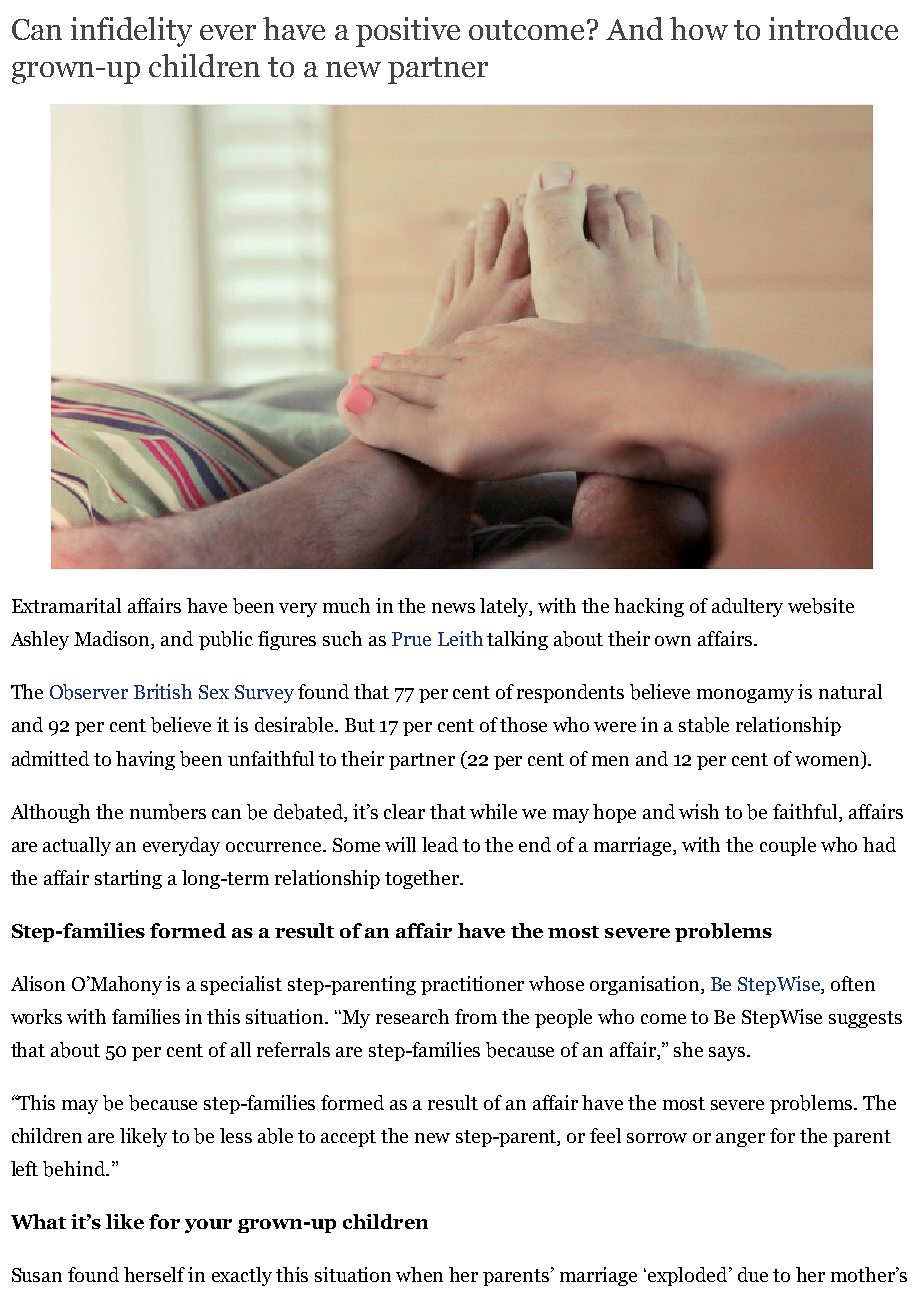 Image resolution: width=924 pixels, height=1294 pixels. Describe the element at coordinates (453, 608) in the screenshot. I see `news` at that location.
